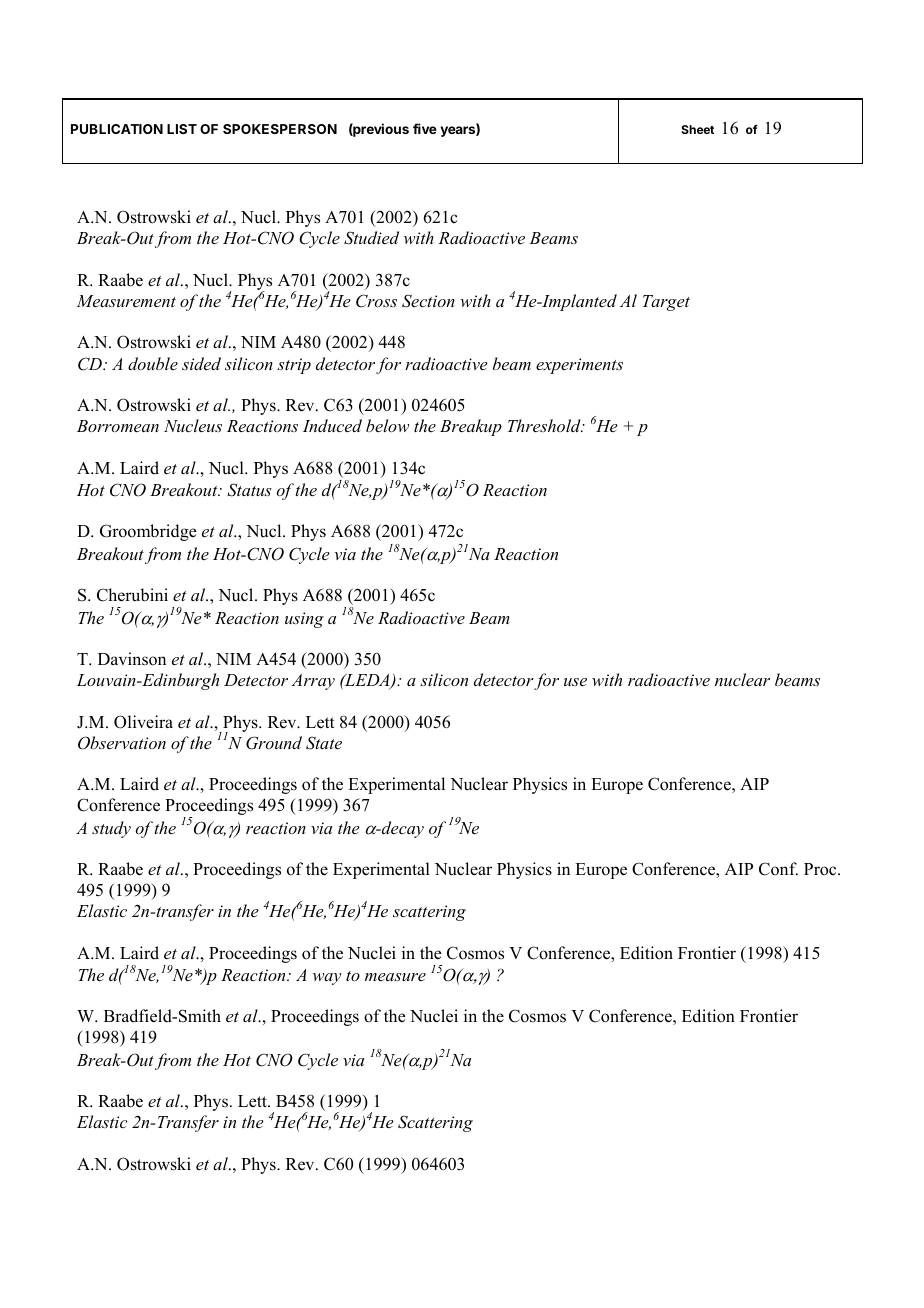 Image resolution: width=924 pixels, height=1308 pixels. Describe the element at coordinates (697, 129) in the page. I see `Sheet` at that location.
